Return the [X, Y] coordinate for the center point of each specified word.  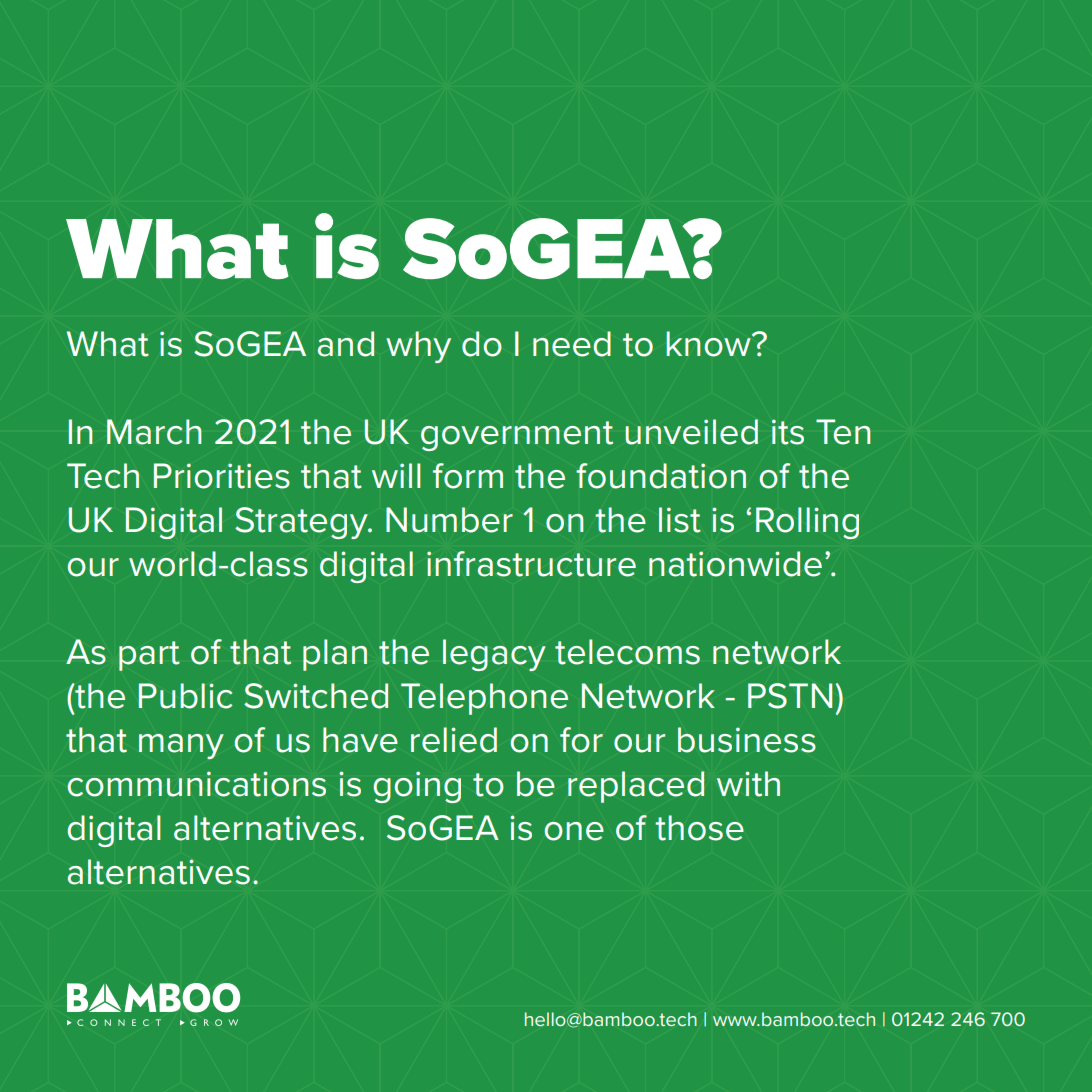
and [346, 344]
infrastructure [531, 564]
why [418, 347]
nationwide [735, 564]
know [709, 344]
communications [196, 784]
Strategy [302, 523]
